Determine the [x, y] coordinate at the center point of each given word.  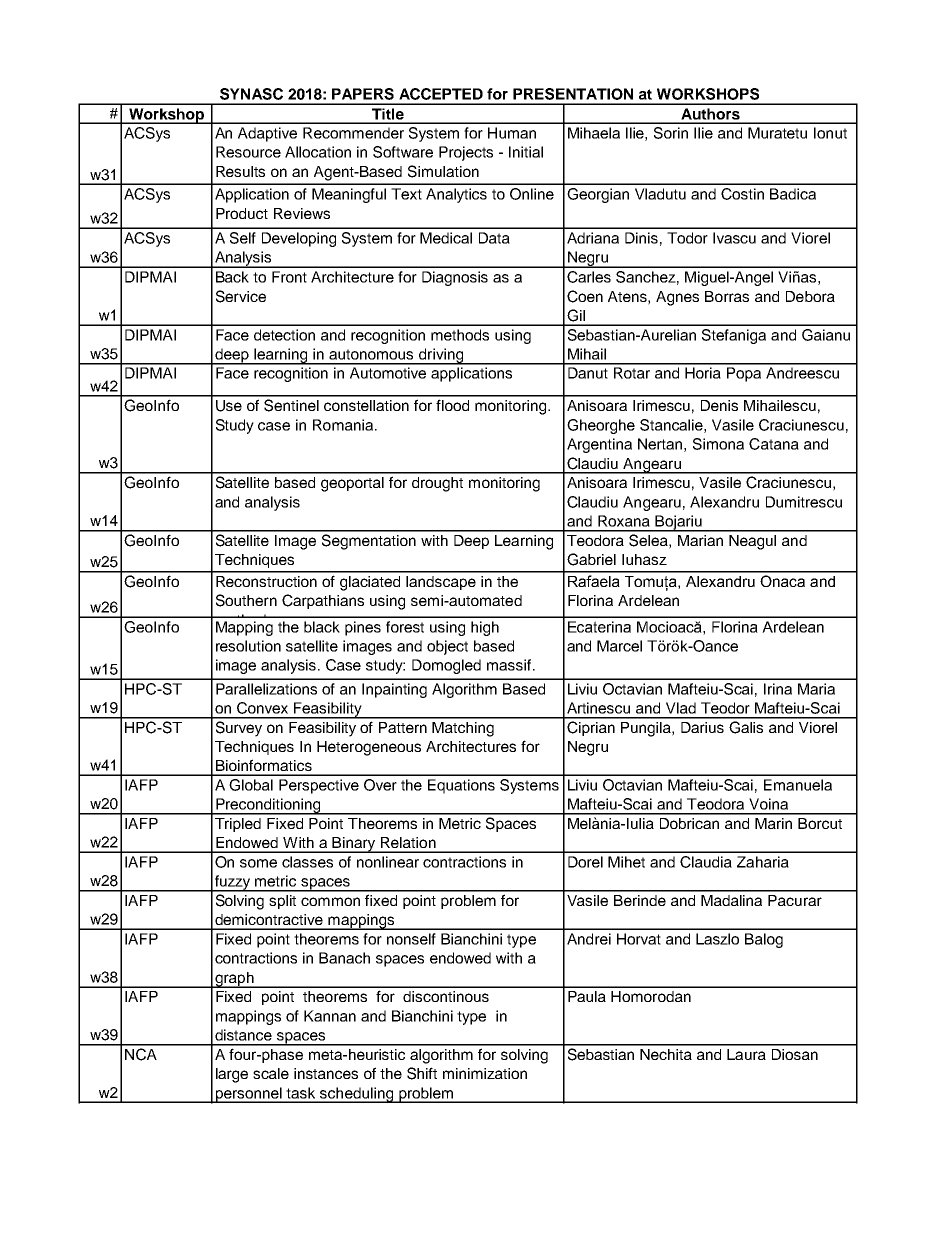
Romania [344, 425]
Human [512, 133]
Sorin [671, 133]
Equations [461, 786]
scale [271, 1073]
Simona [718, 444]
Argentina [599, 445]
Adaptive [267, 134]
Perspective [319, 786]
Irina [778, 689]
